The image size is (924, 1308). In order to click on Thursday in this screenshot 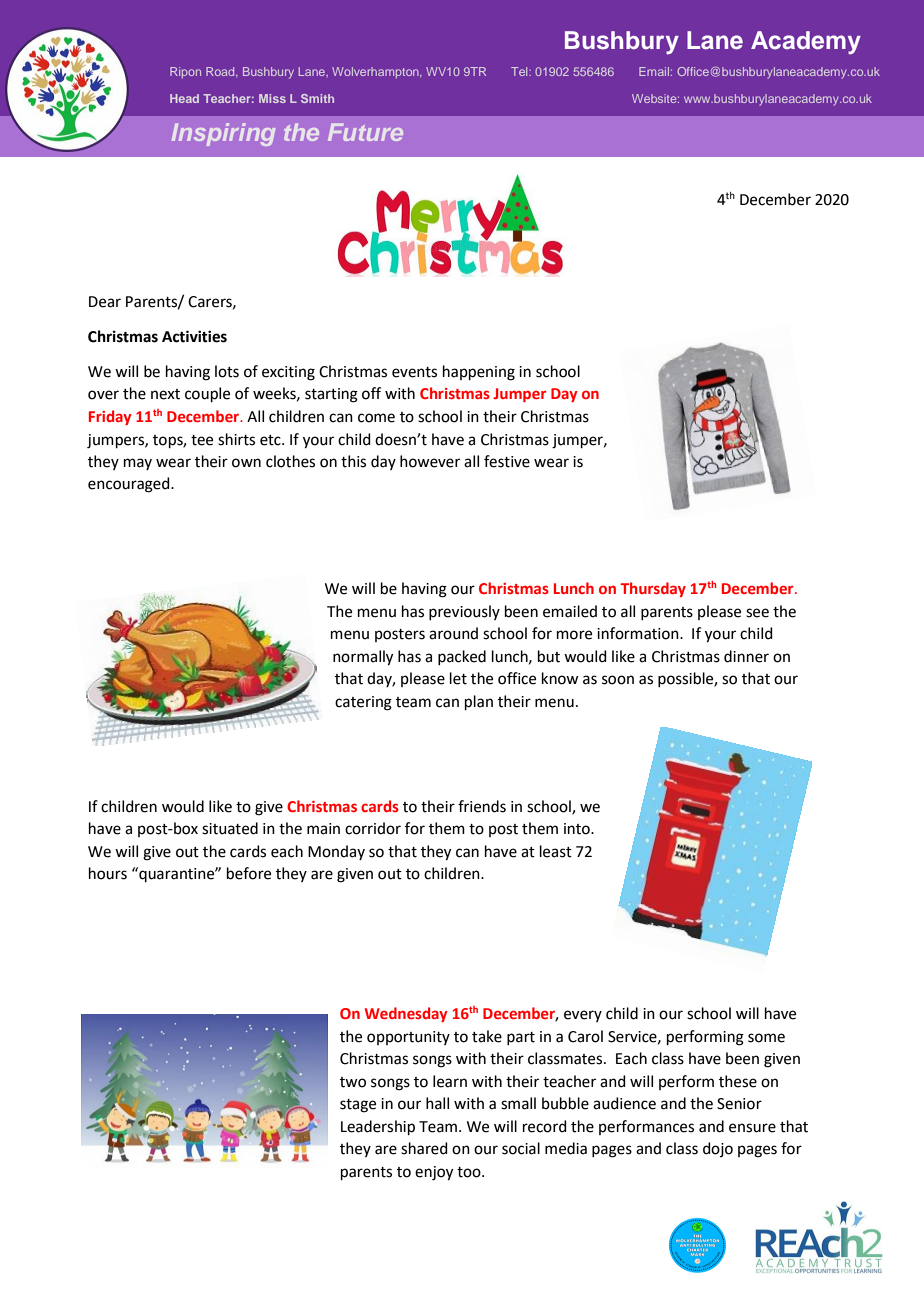, I will do `click(653, 589)`.
